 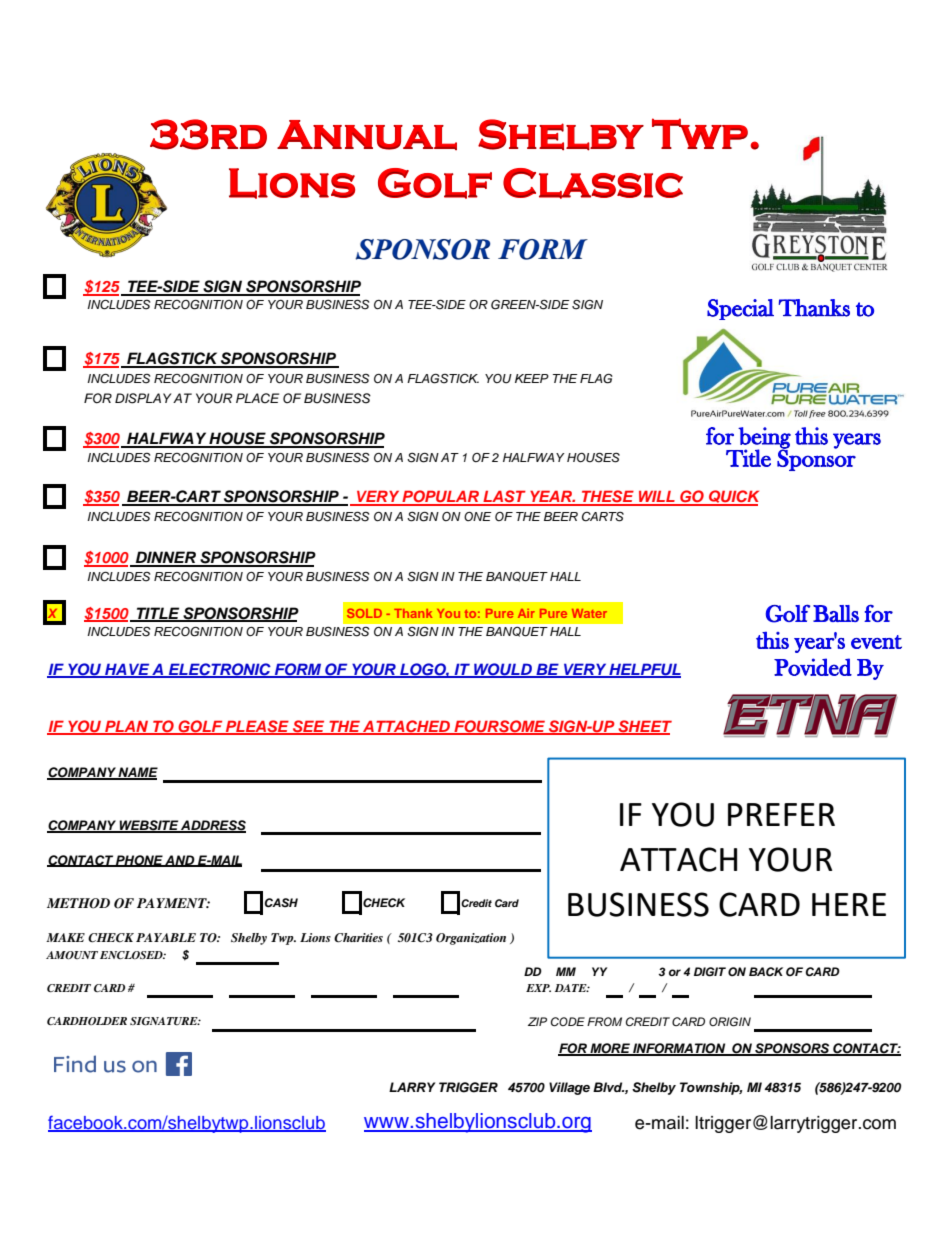 What do you see at coordinates (72, 955) in the page?
I see `AMOUNT` at bounding box center [72, 955].
